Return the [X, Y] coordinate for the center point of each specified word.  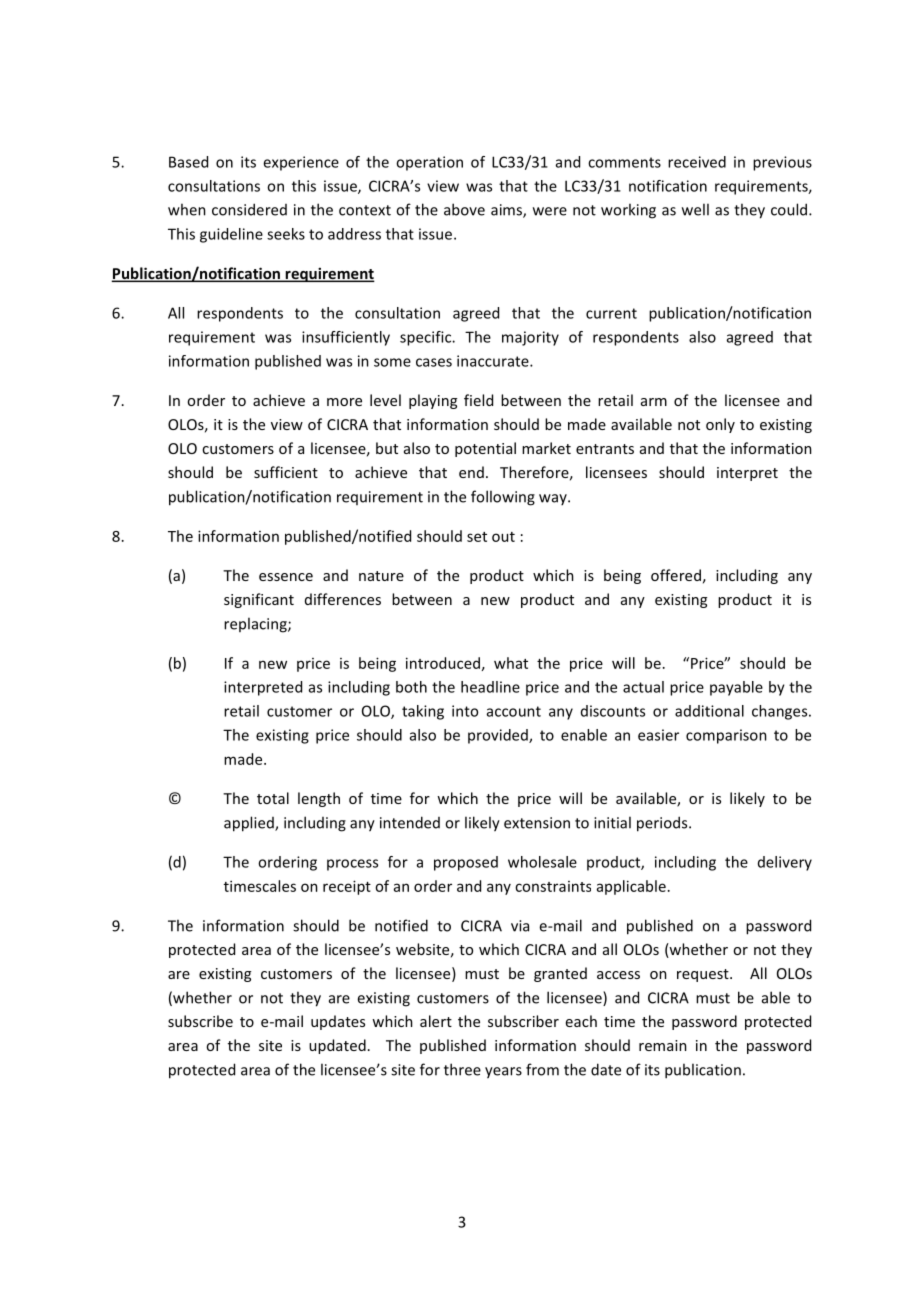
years [503, 1073]
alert [436, 1021]
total [273, 798]
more [344, 402]
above [464, 209]
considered [249, 209]
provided [499, 736]
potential [485, 449]
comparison [726, 736]
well [695, 209]
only [720, 425]
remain [663, 1045]
